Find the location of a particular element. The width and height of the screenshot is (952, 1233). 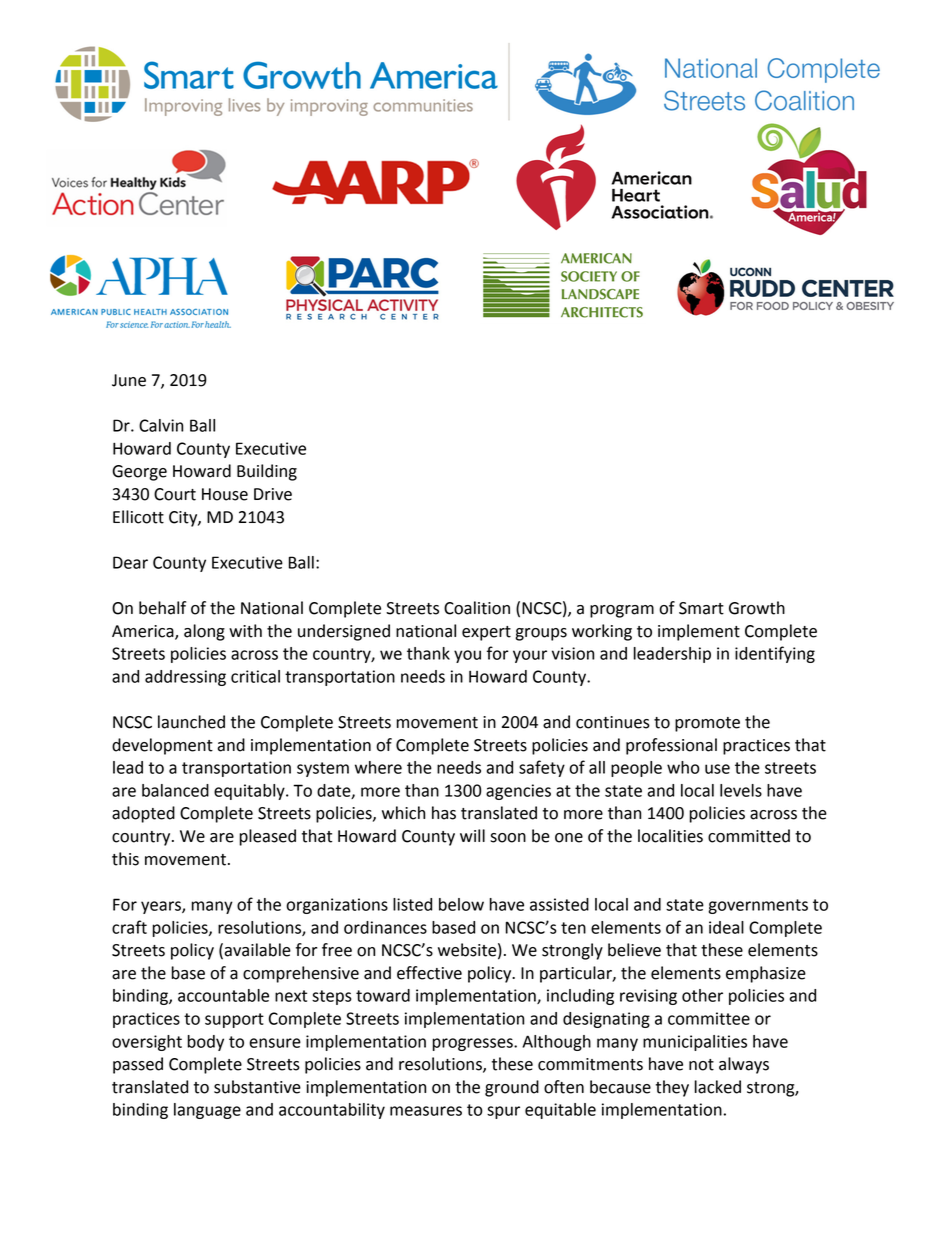

will is located at coordinates (472, 835).
